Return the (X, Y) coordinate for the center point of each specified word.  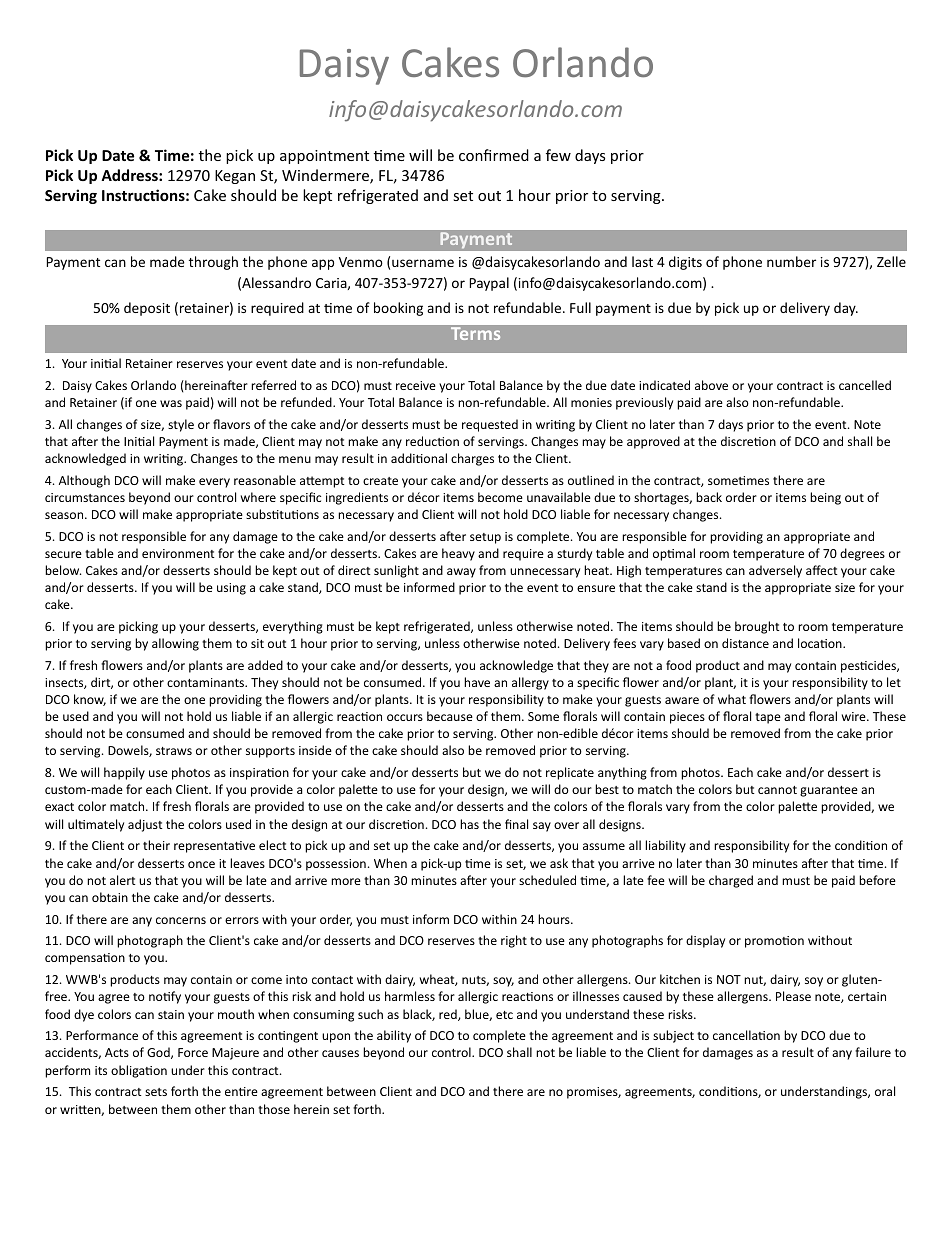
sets (156, 1092)
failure (873, 1052)
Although (84, 481)
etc (504, 1015)
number (791, 261)
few (558, 155)
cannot (777, 790)
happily (124, 773)
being (825, 498)
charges (472, 459)
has (469, 824)
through (213, 263)
